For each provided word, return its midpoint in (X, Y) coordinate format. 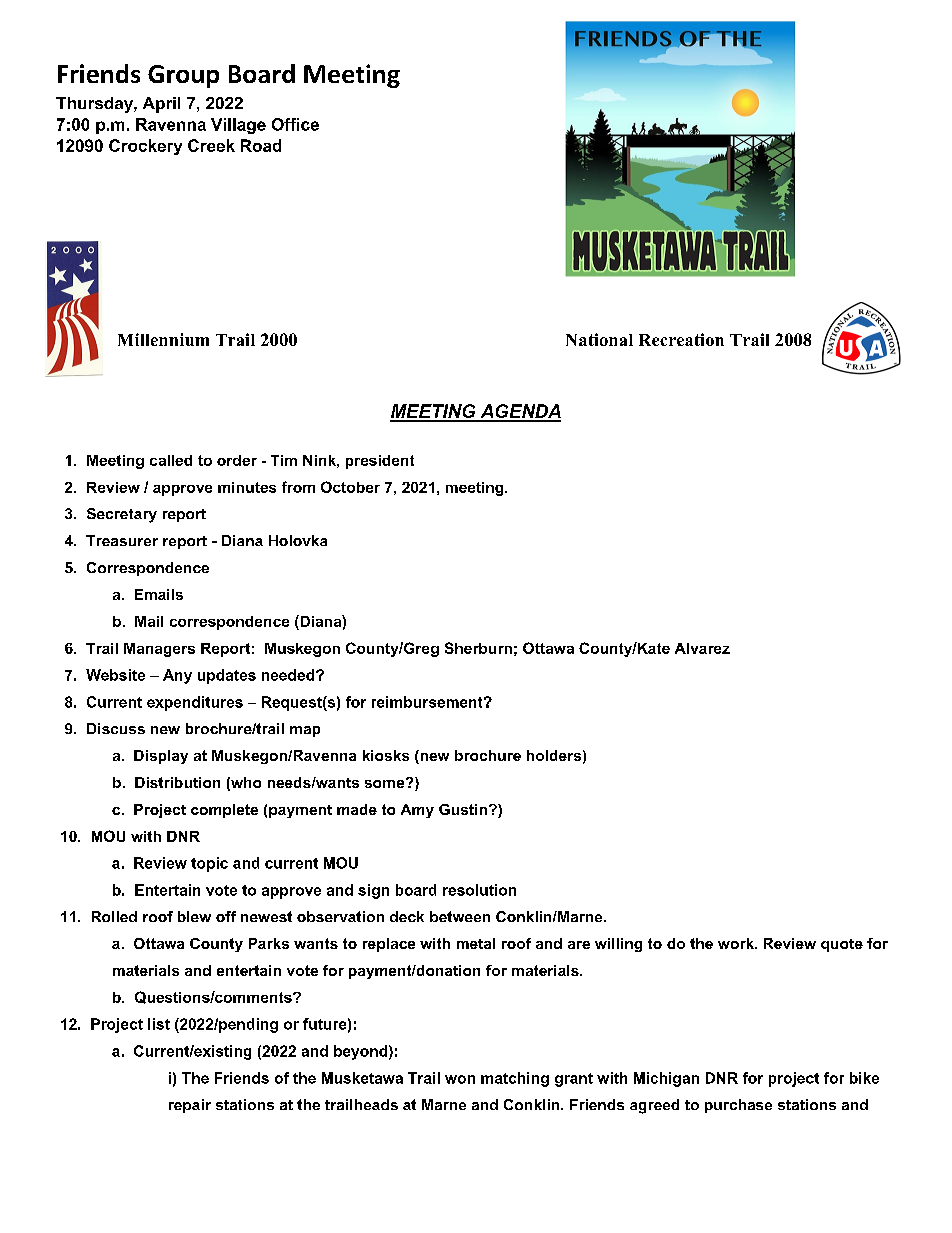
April (161, 105)
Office (295, 124)
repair (190, 1106)
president (380, 462)
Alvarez (702, 648)
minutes (247, 487)
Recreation (681, 339)
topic (209, 864)
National (599, 339)
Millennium (163, 339)
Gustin (463, 809)
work (737, 943)
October (350, 487)
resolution (479, 890)
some (386, 783)
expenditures (195, 703)
